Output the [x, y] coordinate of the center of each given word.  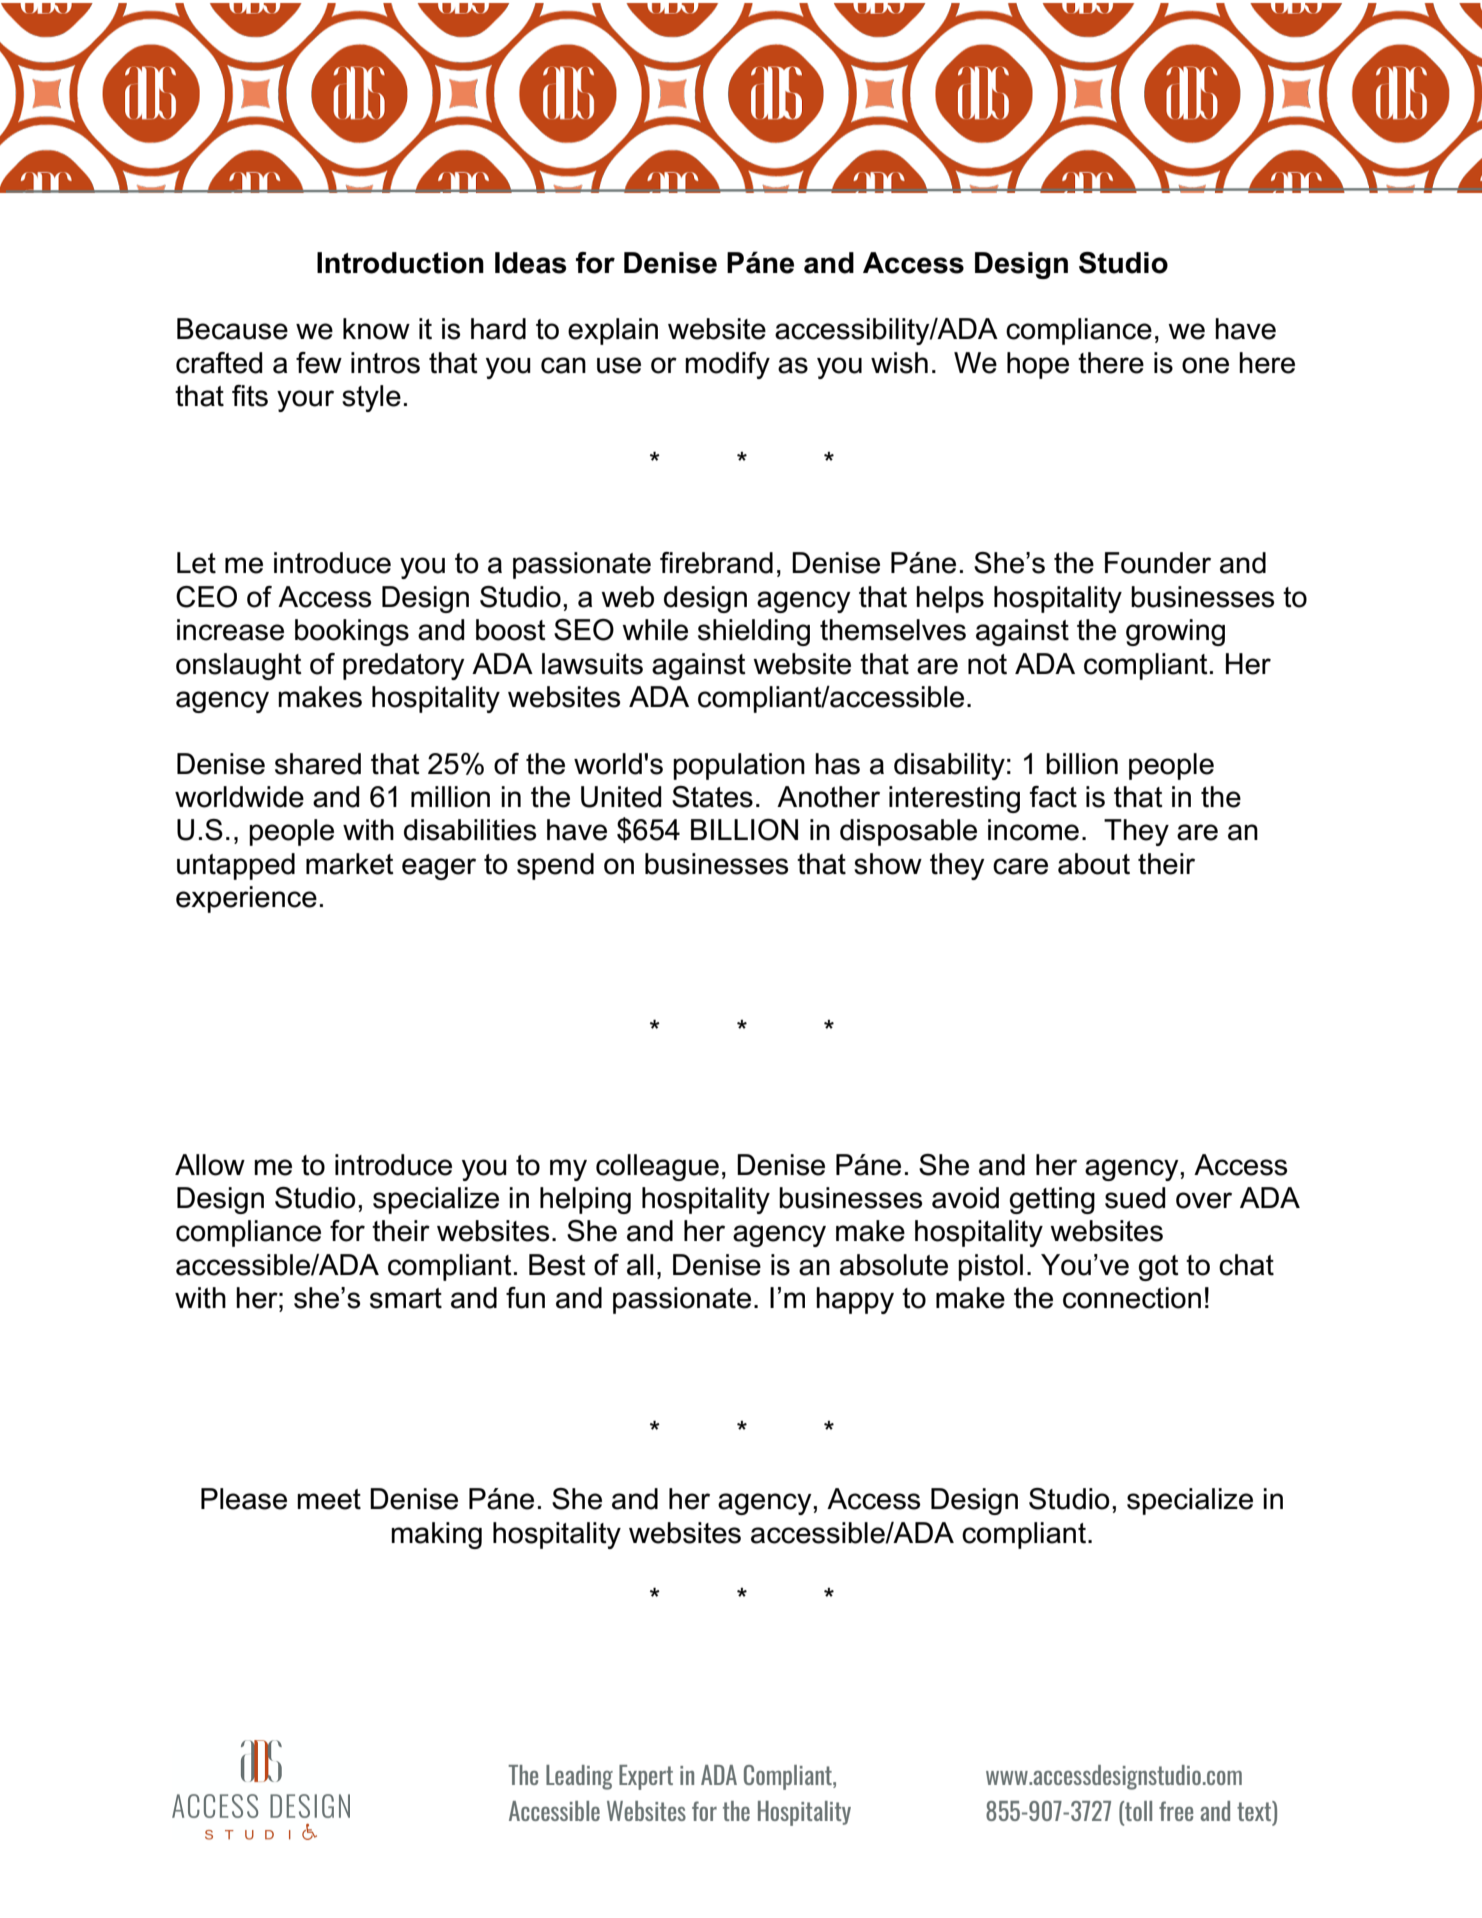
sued [1135, 1198]
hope [1038, 365]
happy [855, 1300]
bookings [352, 632]
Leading [579, 1777]
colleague [657, 1167]
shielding [754, 632]
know [376, 329]
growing [1175, 632]
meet [329, 1499]
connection [1132, 1298]
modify [727, 365]
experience [246, 899]
